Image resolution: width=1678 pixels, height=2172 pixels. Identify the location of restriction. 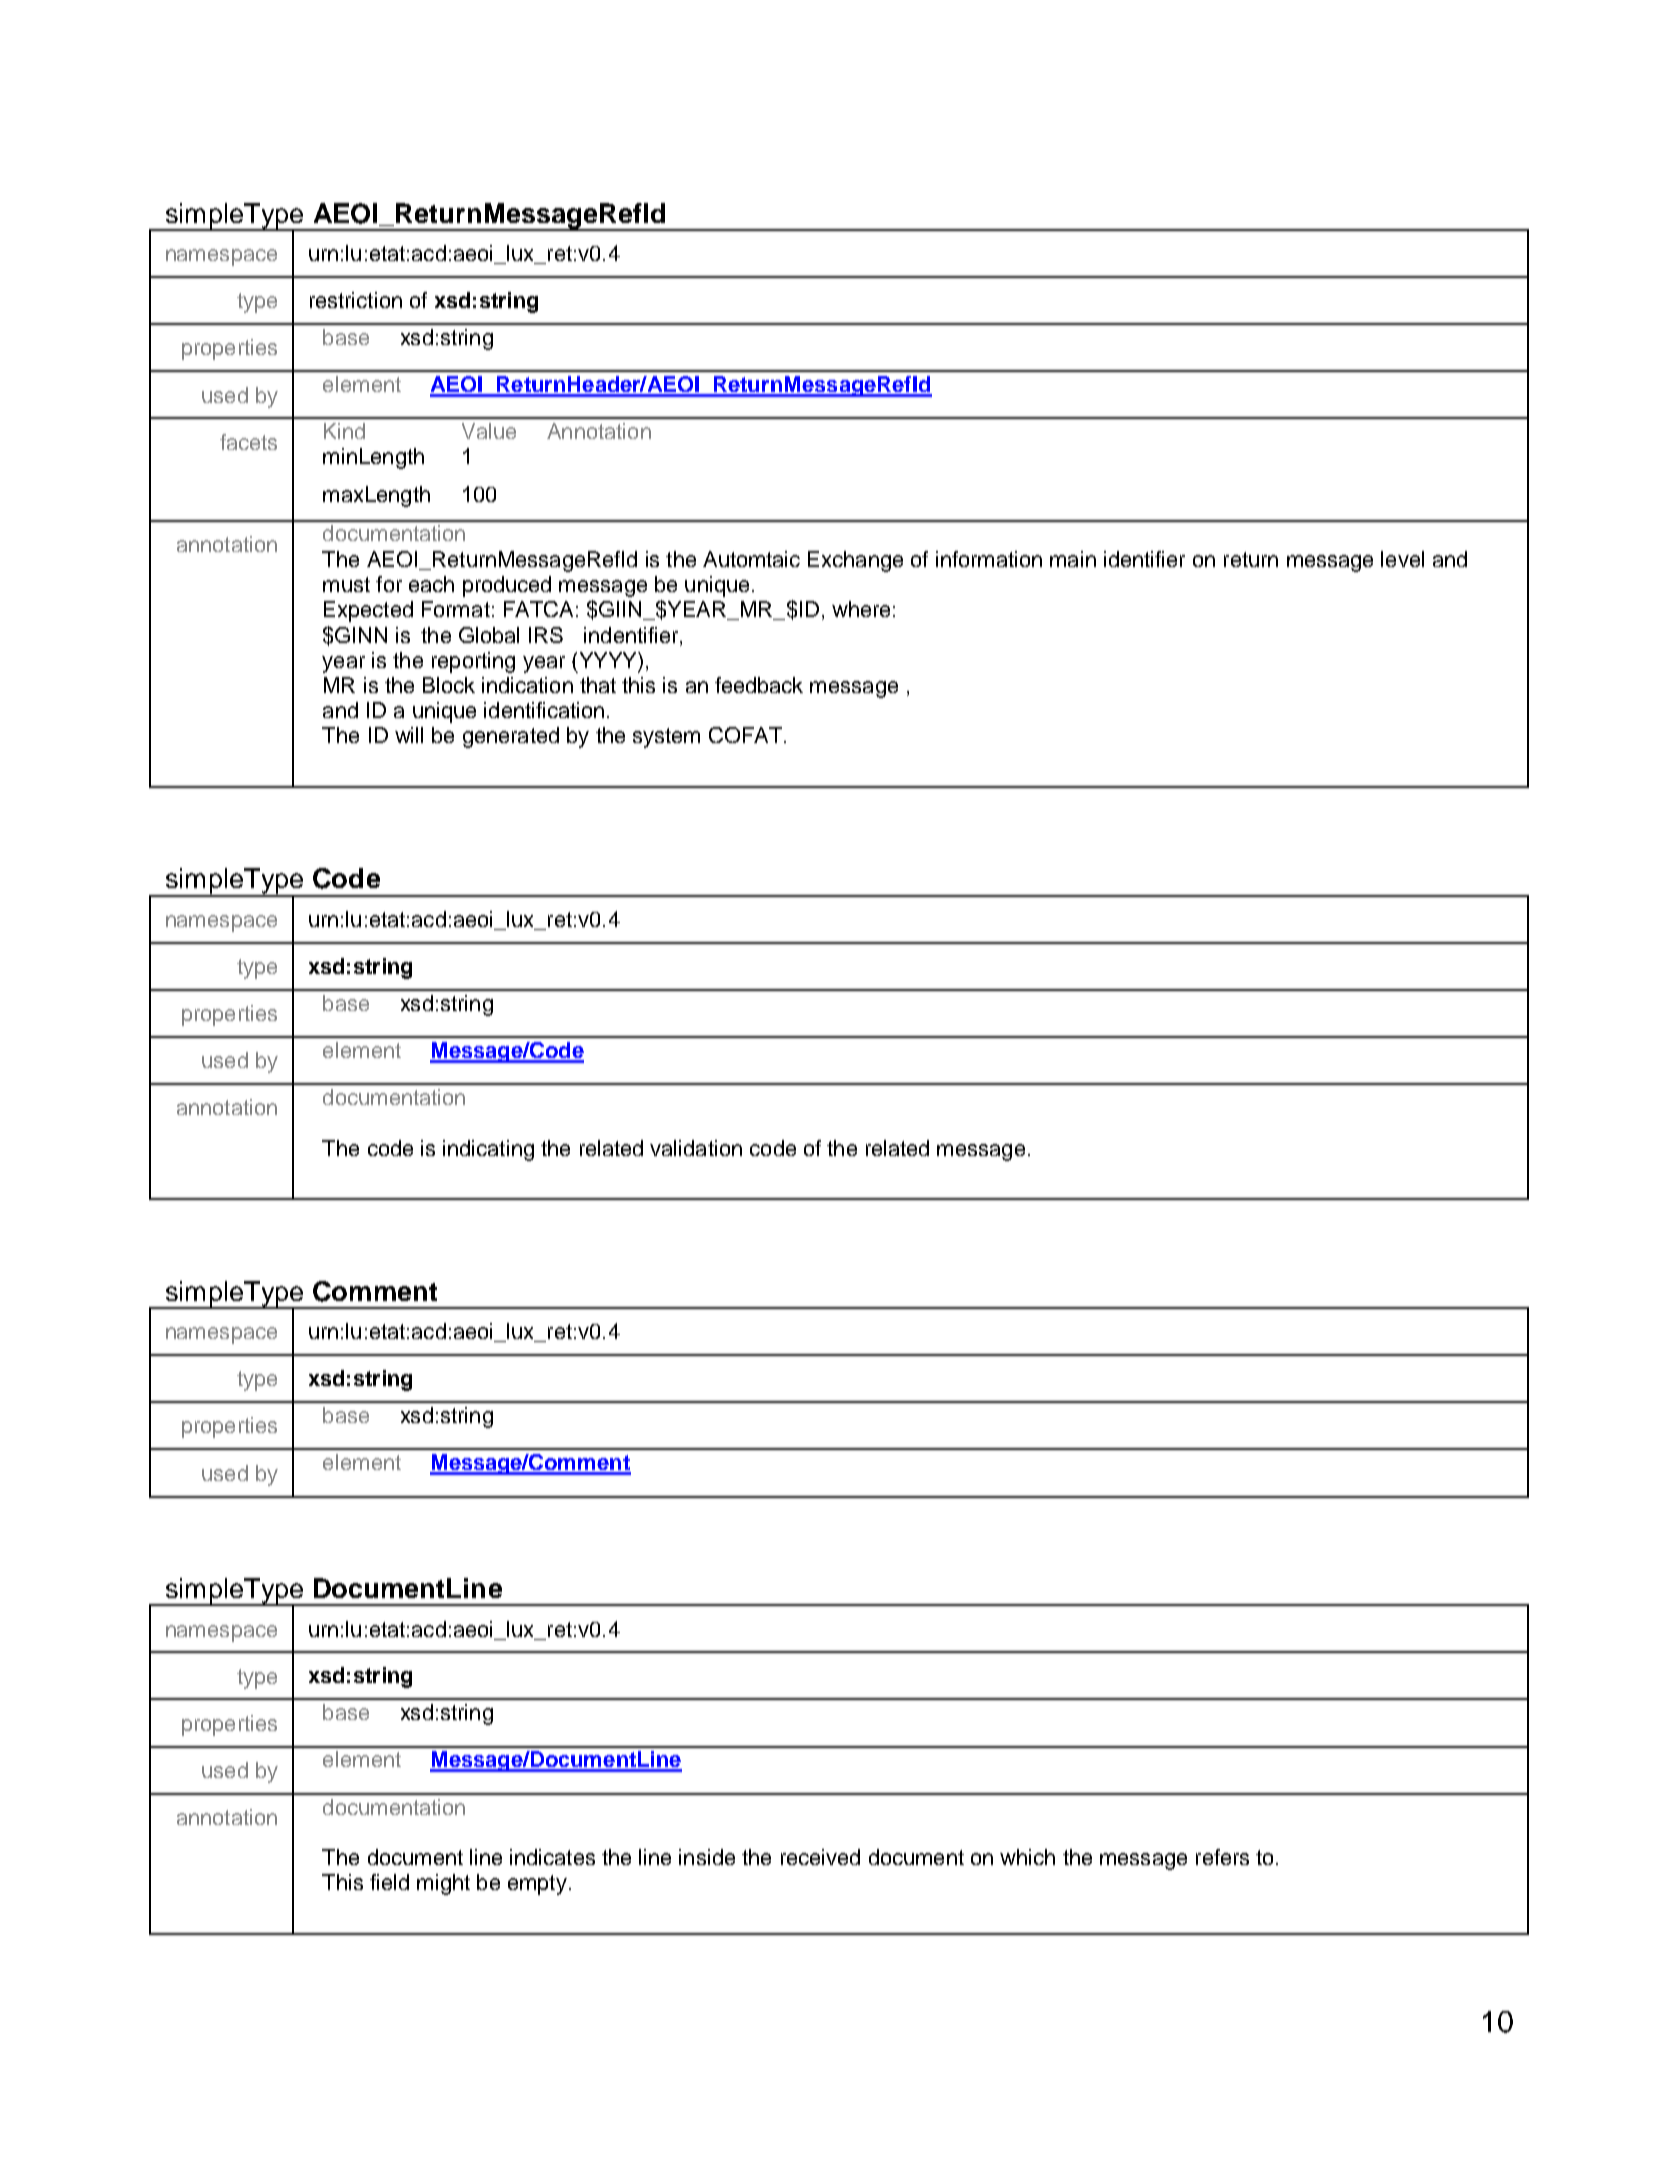
(356, 300).
